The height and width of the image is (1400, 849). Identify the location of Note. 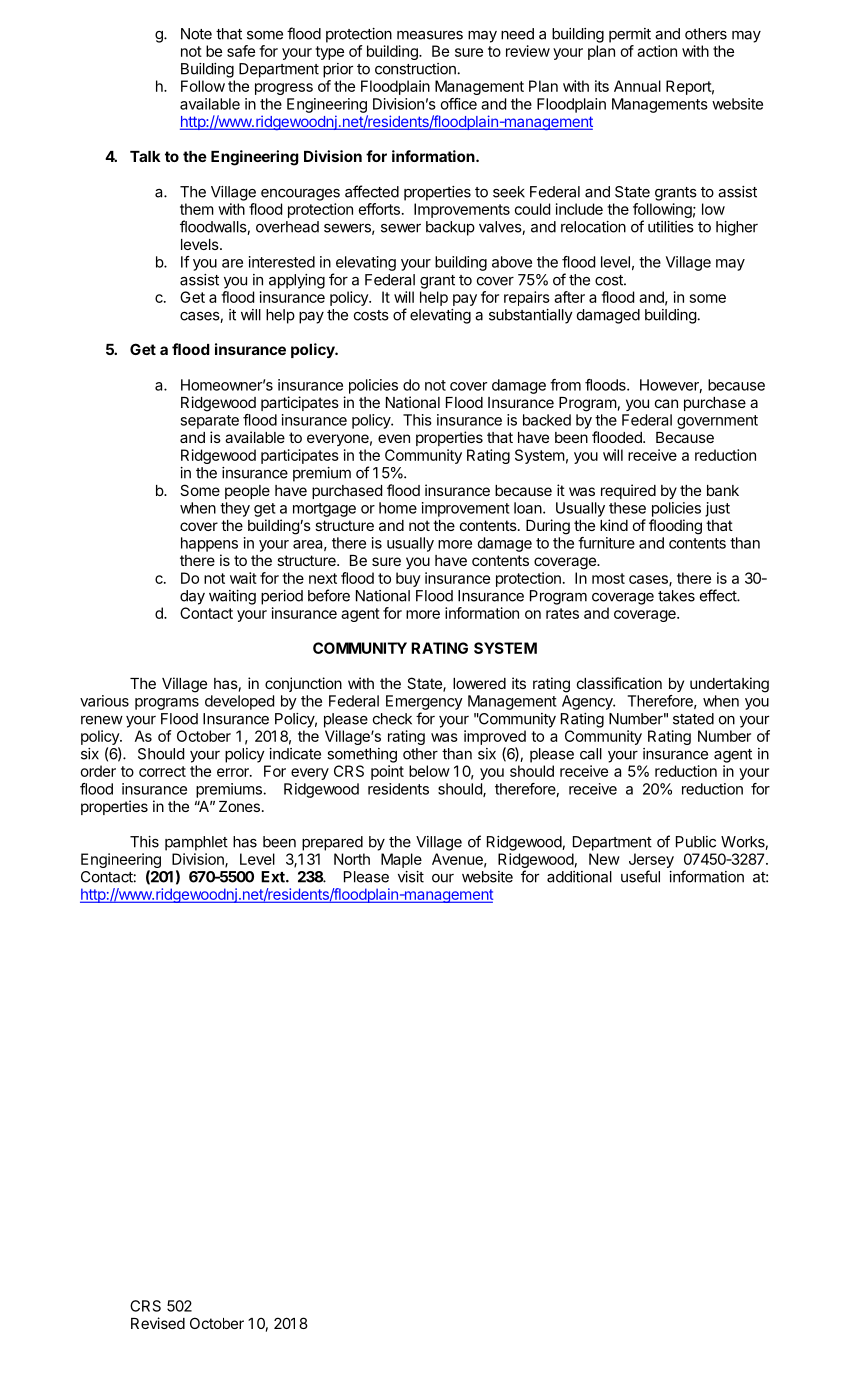
(196, 34).
